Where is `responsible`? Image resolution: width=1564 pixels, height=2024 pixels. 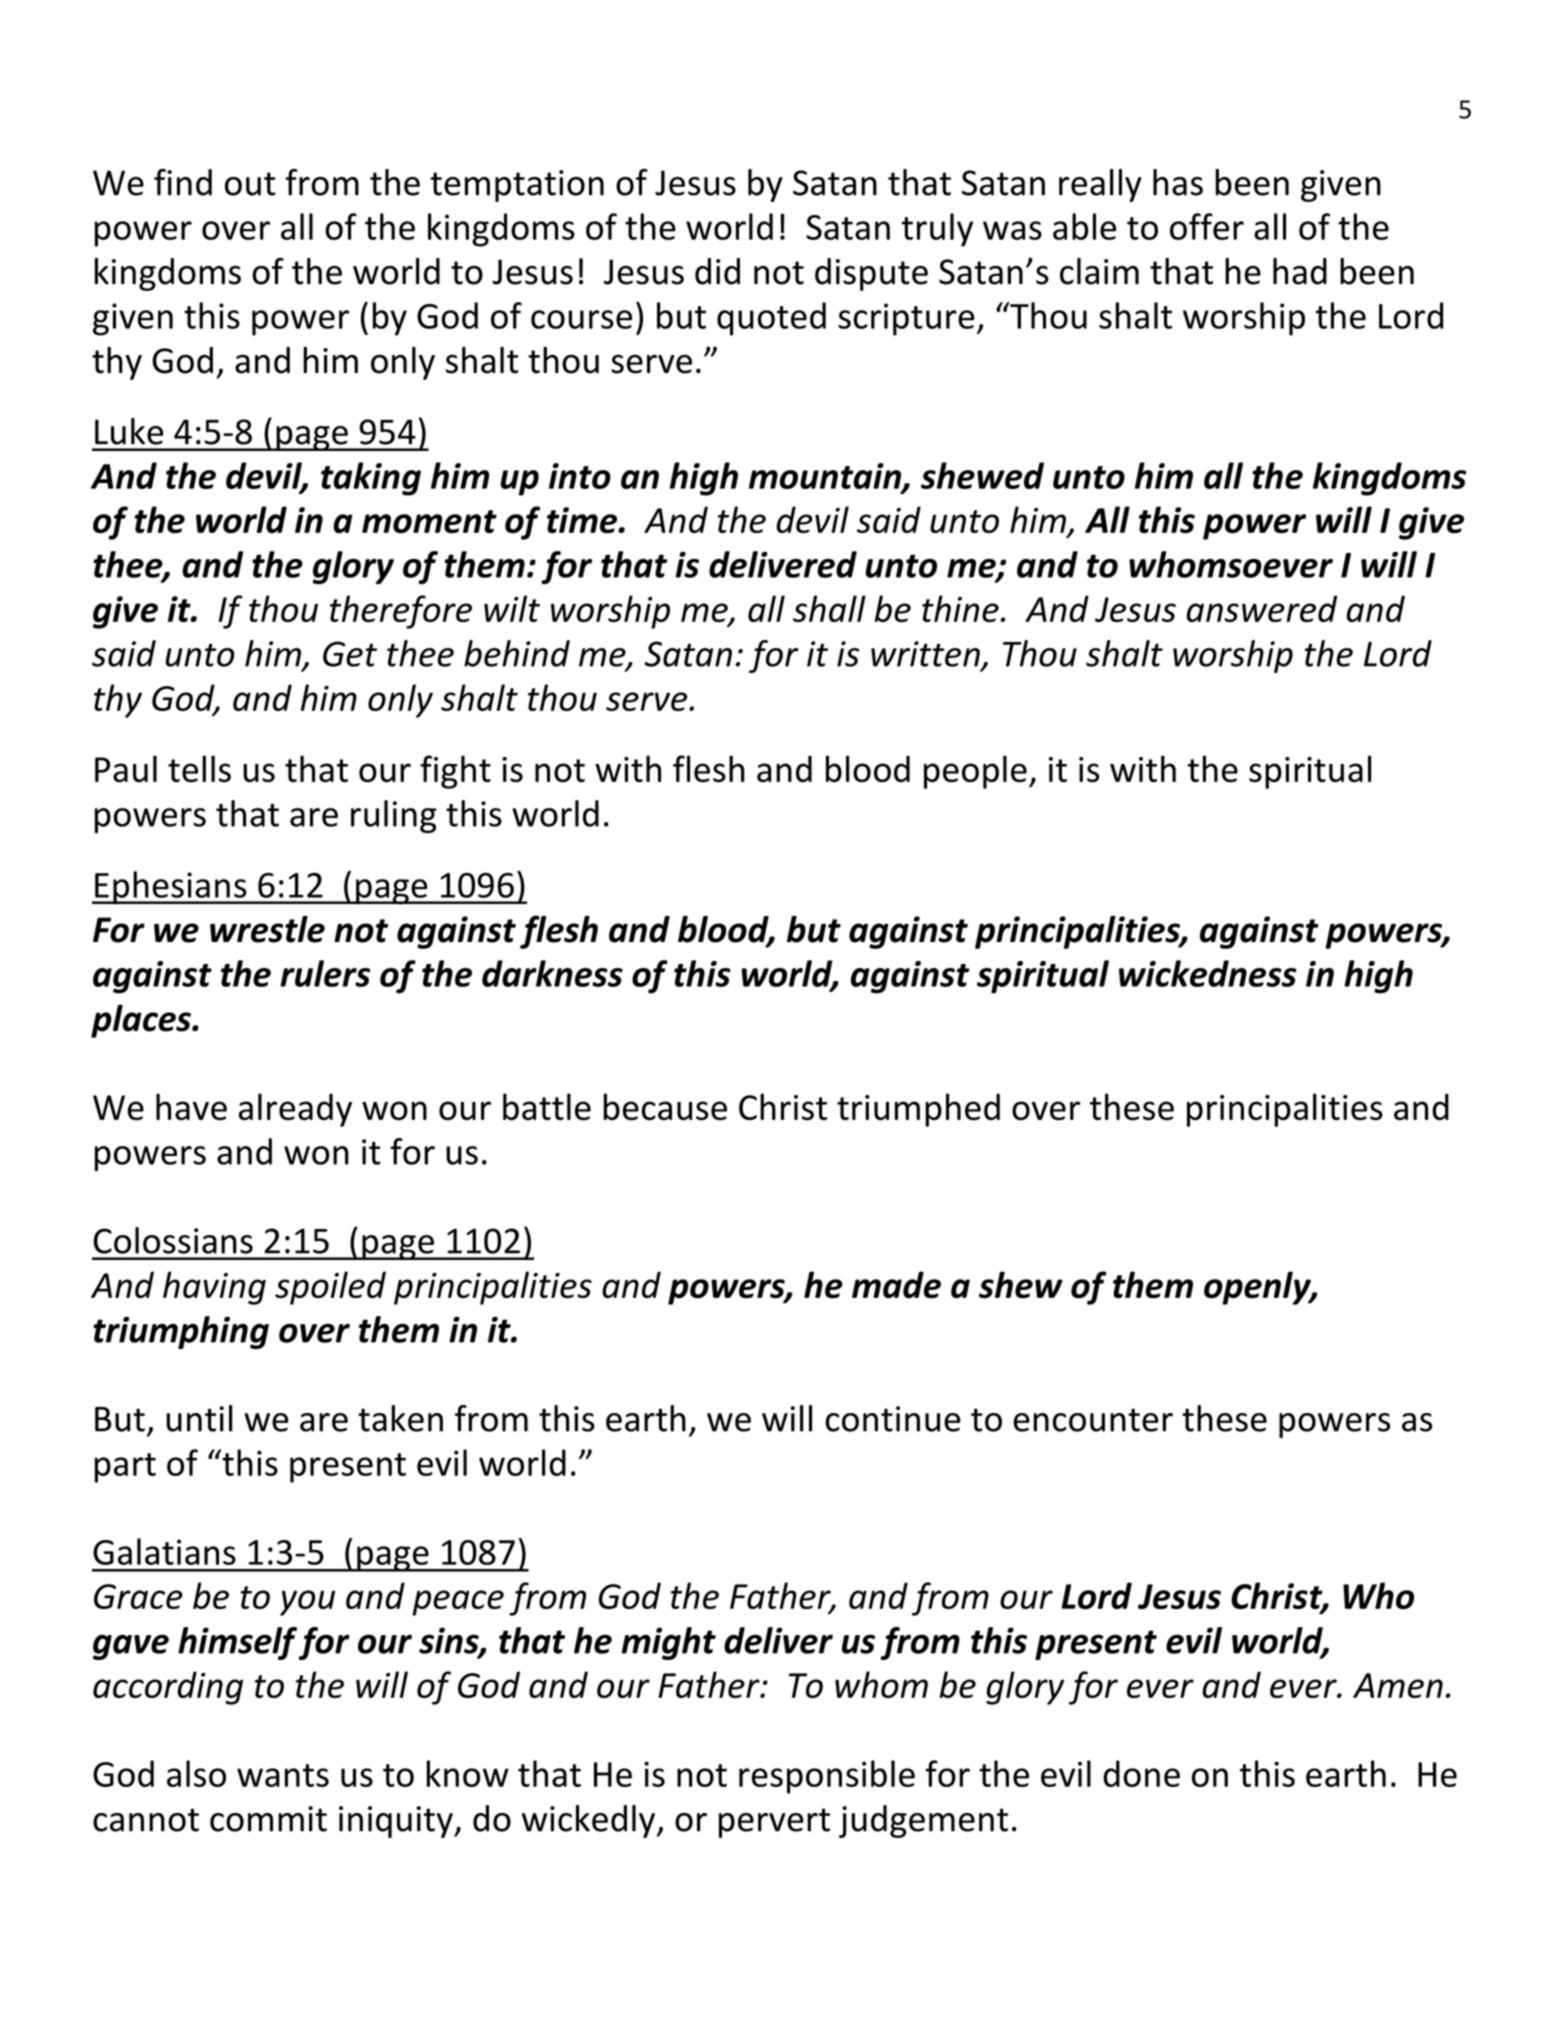
responsible is located at coordinates (827, 1777).
